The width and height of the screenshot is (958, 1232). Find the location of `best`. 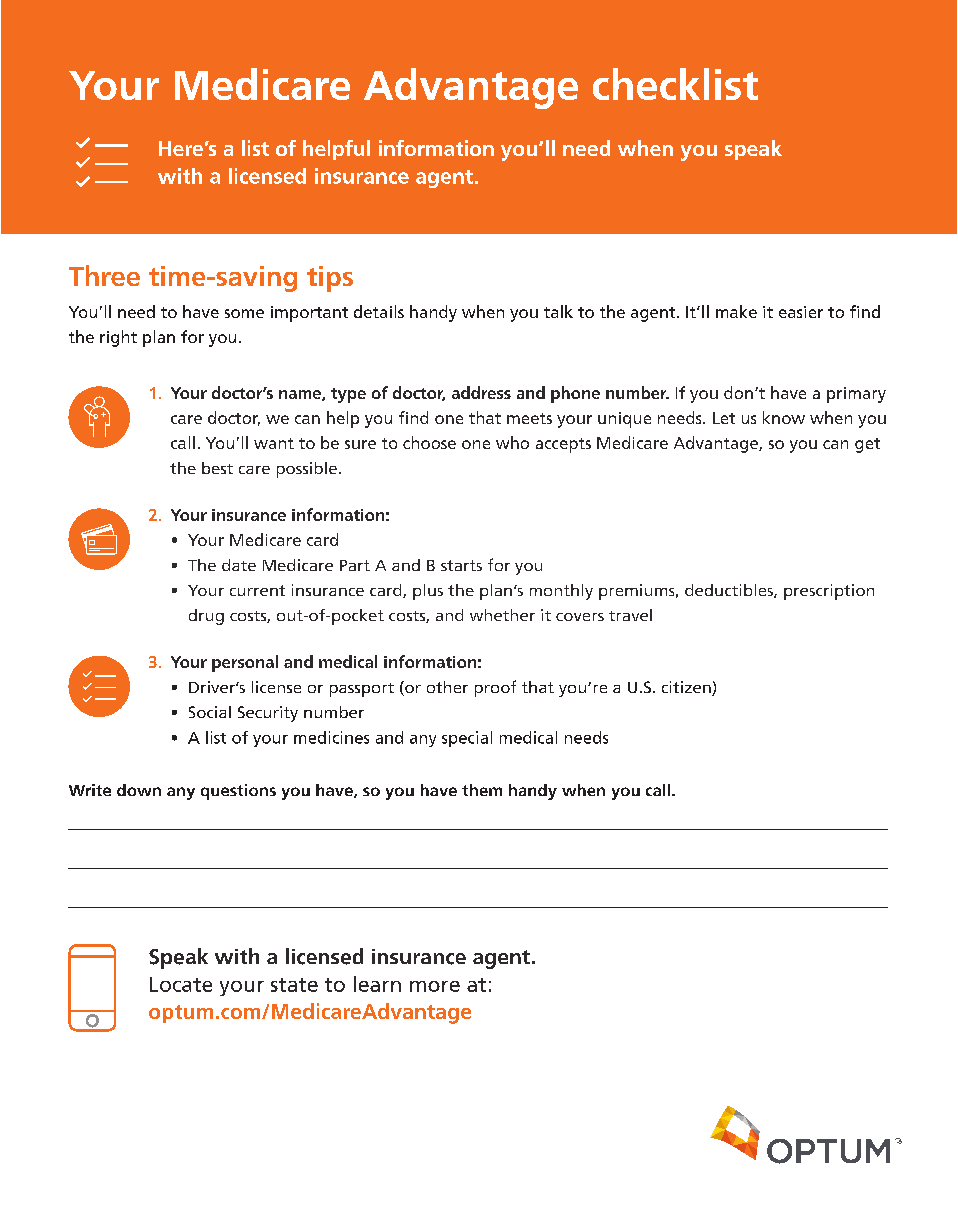

best is located at coordinates (217, 468).
